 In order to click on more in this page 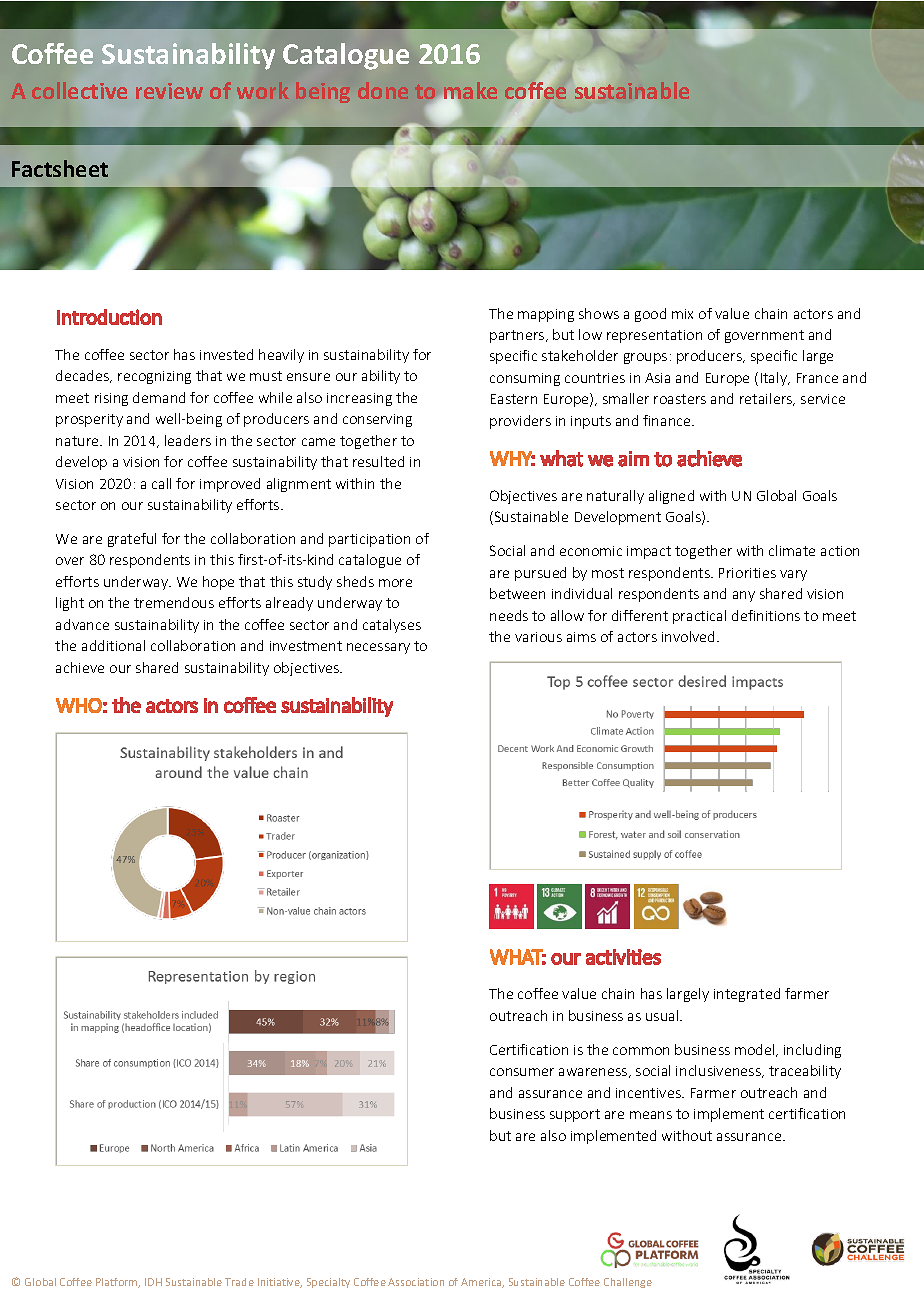, I will do `click(395, 583)`.
